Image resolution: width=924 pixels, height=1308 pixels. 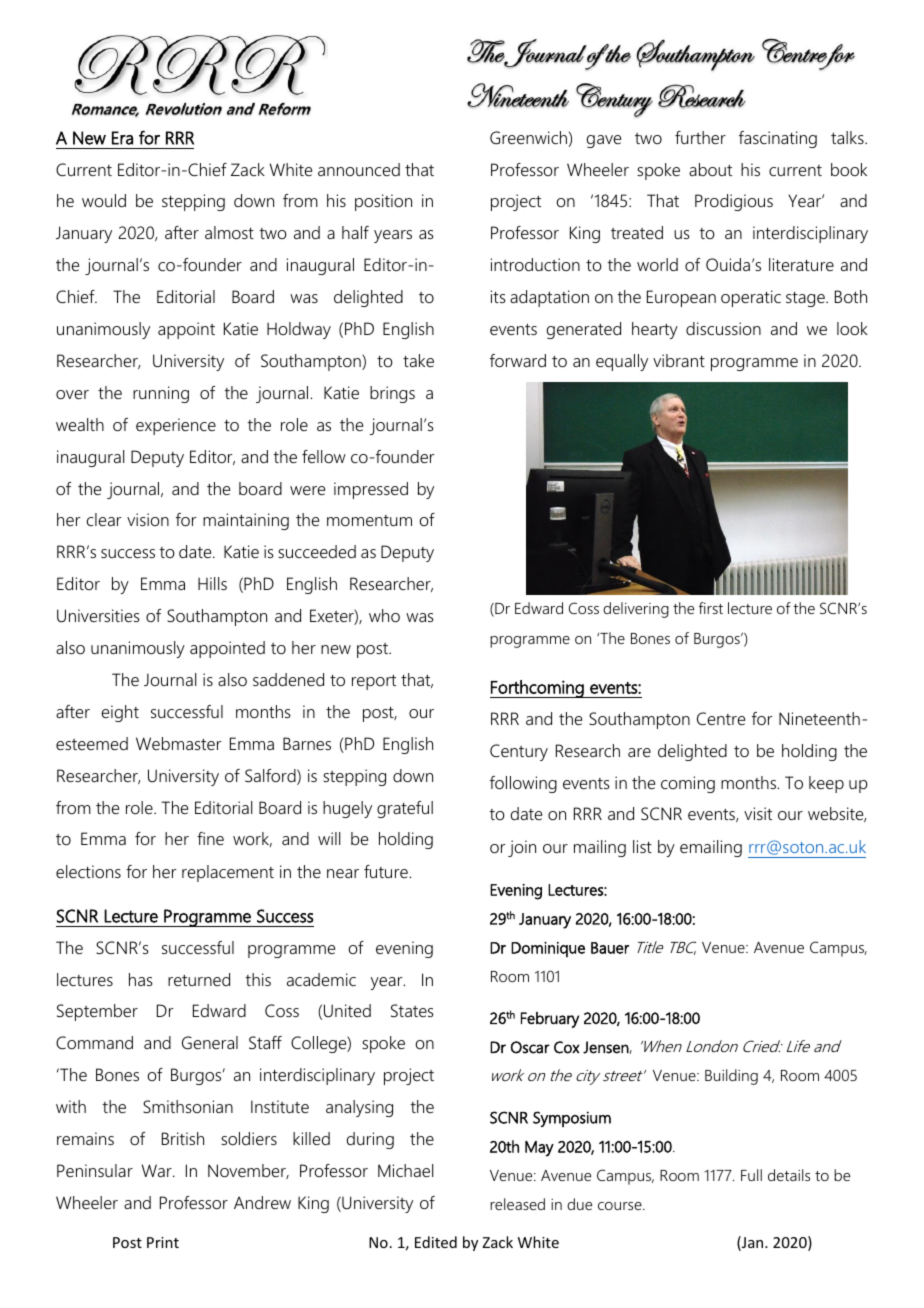 I want to click on would, so click(x=104, y=201).
